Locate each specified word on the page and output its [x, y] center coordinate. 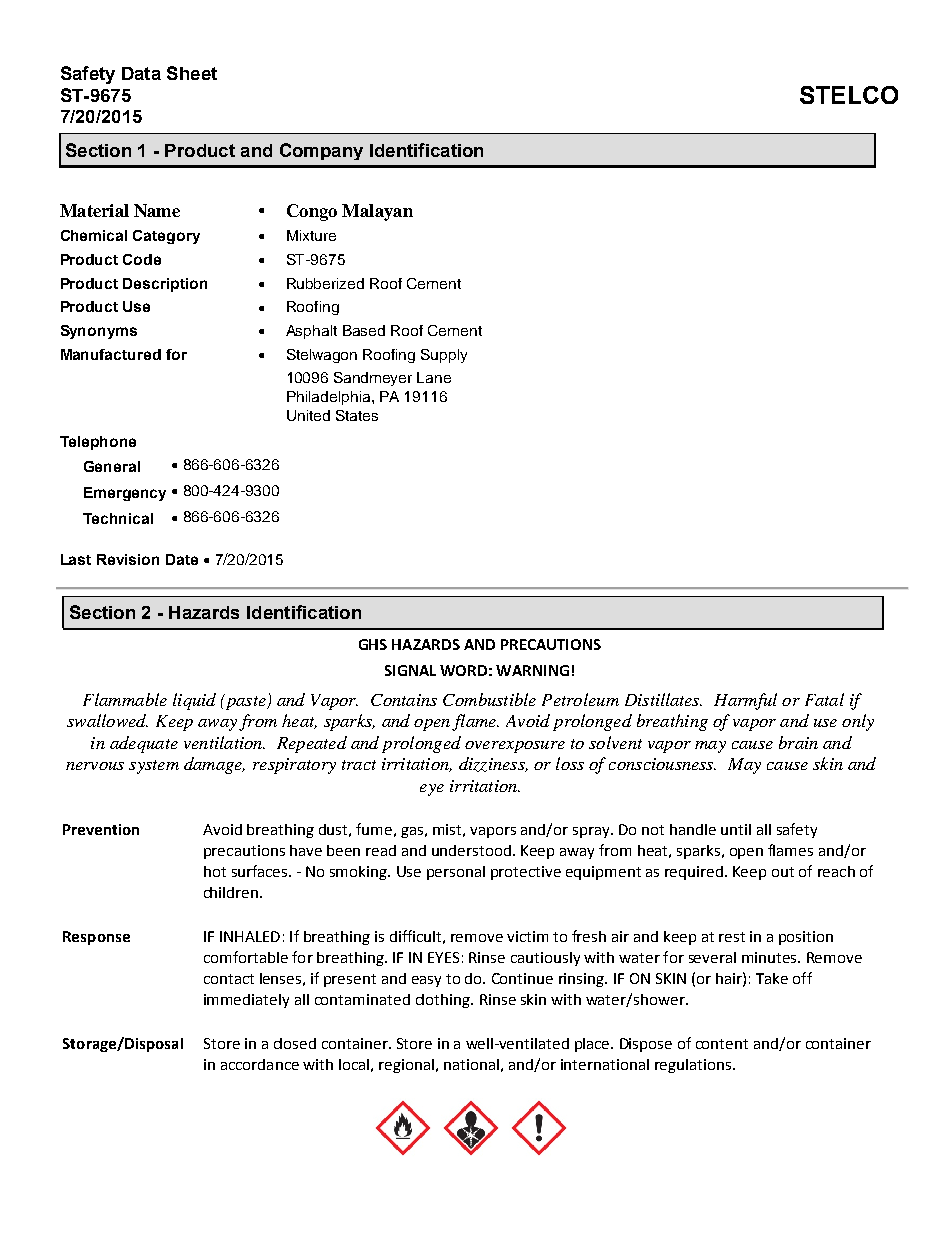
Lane [434, 377]
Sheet [192, 73]
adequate [144, 744]
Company [321, 151]
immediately [246, 1001]
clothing [444, 1001]
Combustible [489, 699]
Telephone [98, 443]
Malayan [377, 212]
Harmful [745, 701]
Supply [444, 356]
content [722, 1044]
